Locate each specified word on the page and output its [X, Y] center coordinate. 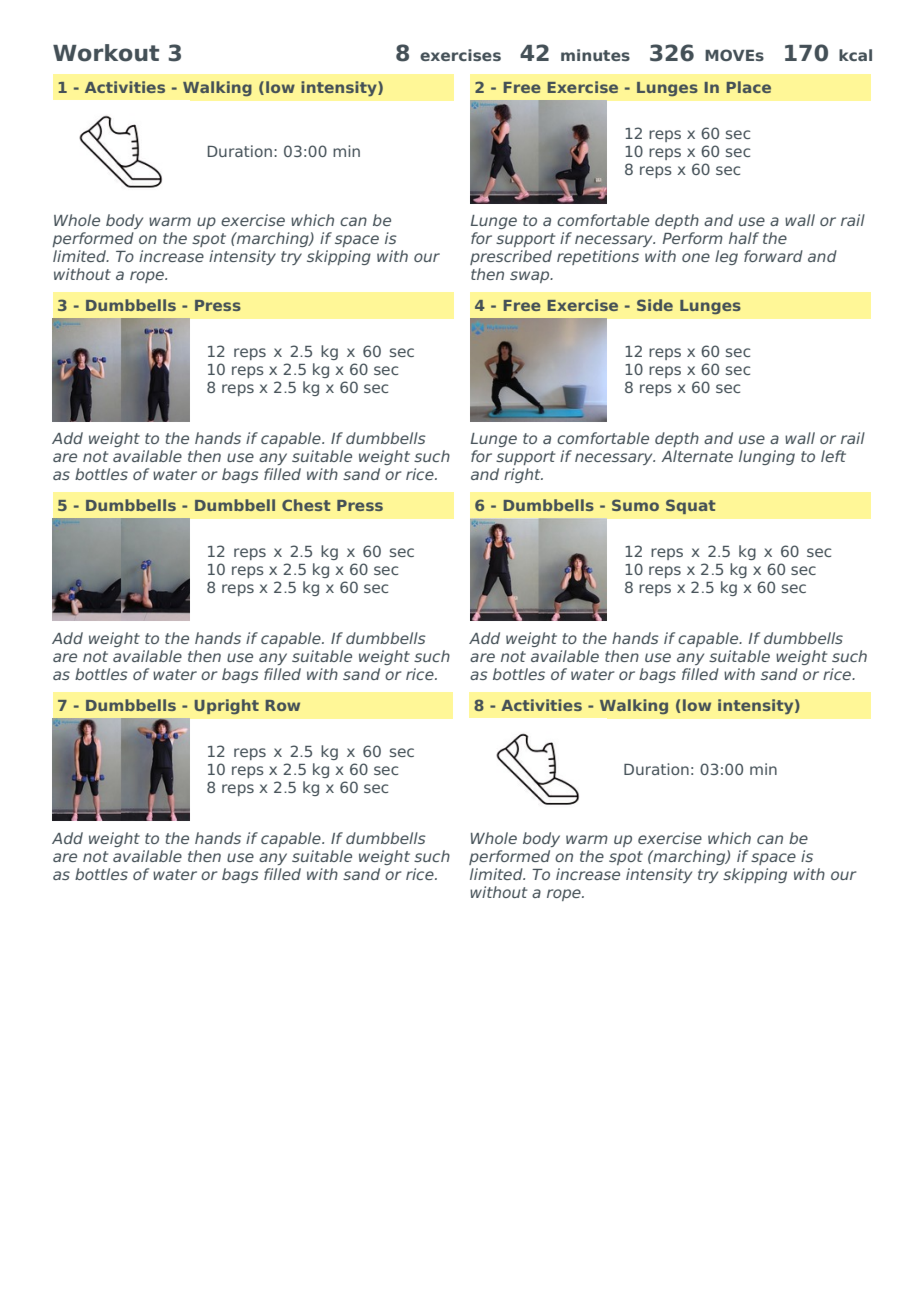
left [833, 456]
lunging [767, 457]
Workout [106, 53]
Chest [306, 505]
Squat [691, 506]
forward [773, 256]
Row [283, 705]
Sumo [635, 505]
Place [749, 87]
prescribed [511, 257]
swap [531, 277]
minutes [595, 55]
